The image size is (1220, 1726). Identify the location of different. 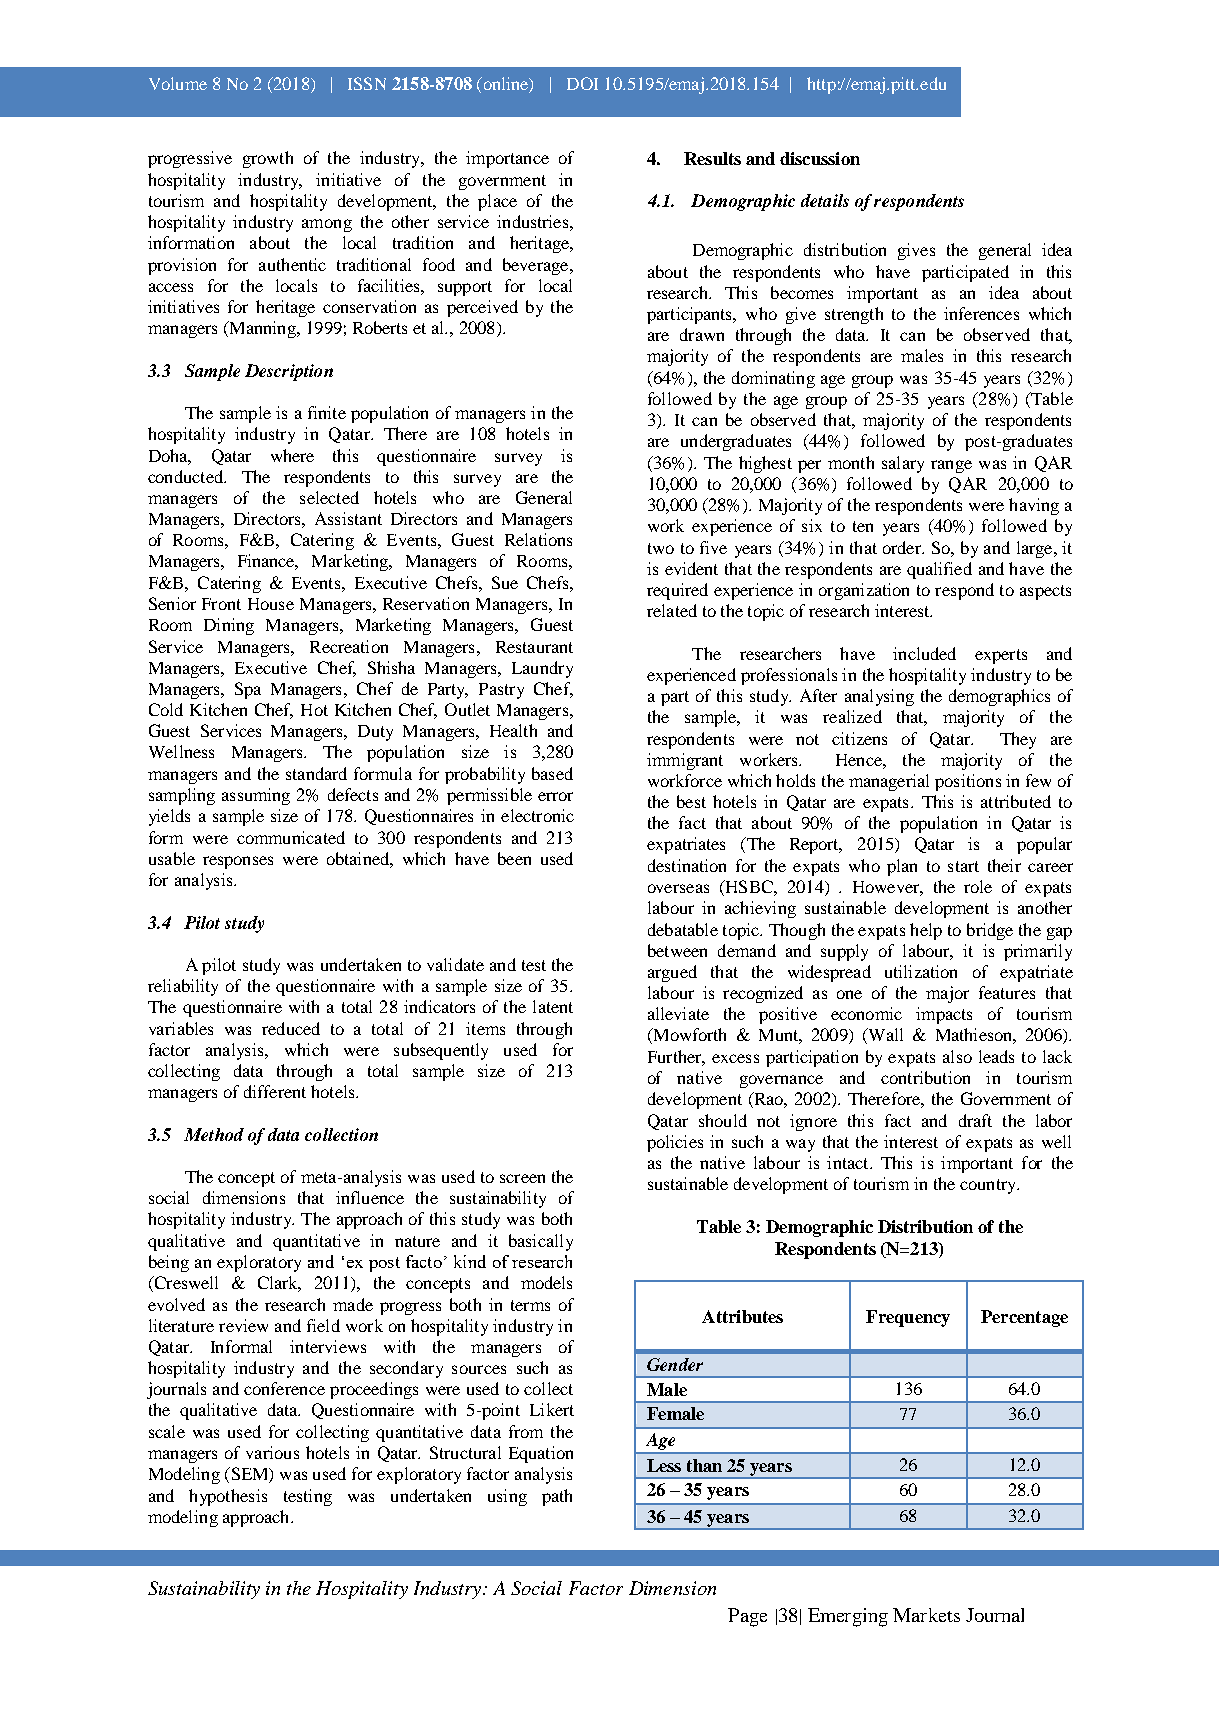
(275, 1091).
